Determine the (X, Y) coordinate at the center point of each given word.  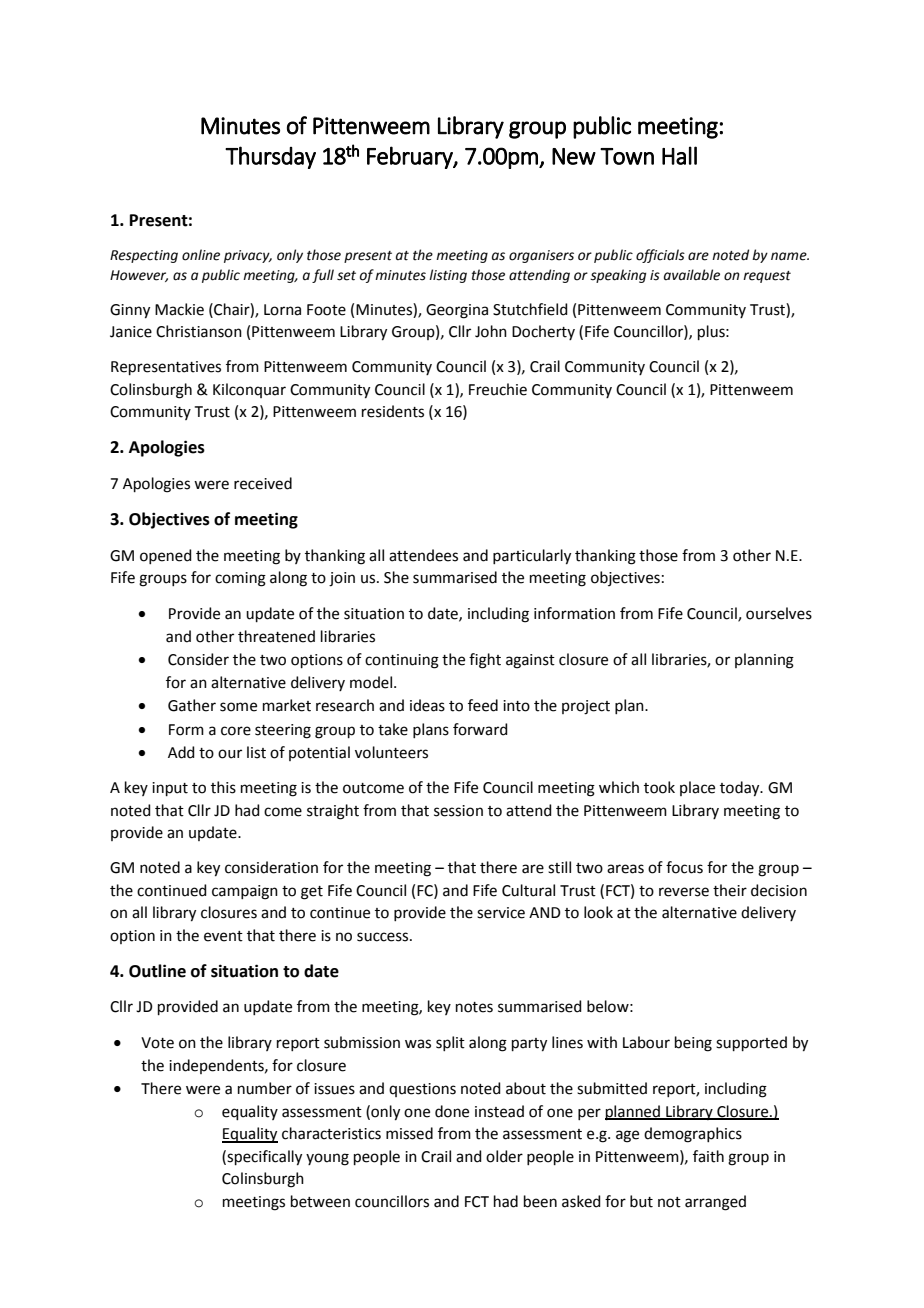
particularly (532, 557)
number (265, 1088)
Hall (679, 155)
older (504, 1156)
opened (166, 556)
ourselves (779, 613)
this (223, 787)
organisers (541, 256)
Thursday (270, 157)
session (458, 811)
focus (684, 867)
